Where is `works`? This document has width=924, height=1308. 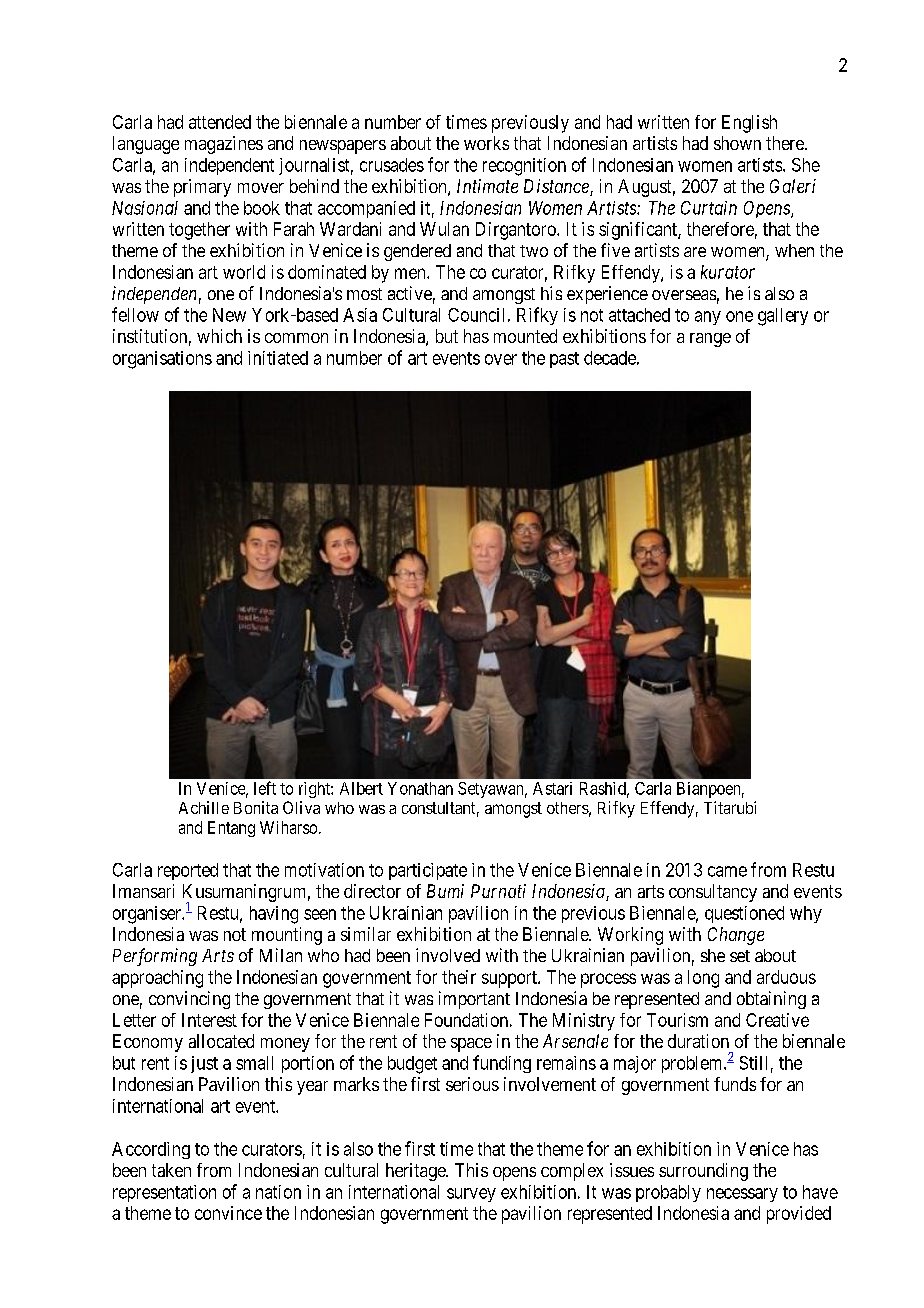 works is located at coordinates (486, 143).
